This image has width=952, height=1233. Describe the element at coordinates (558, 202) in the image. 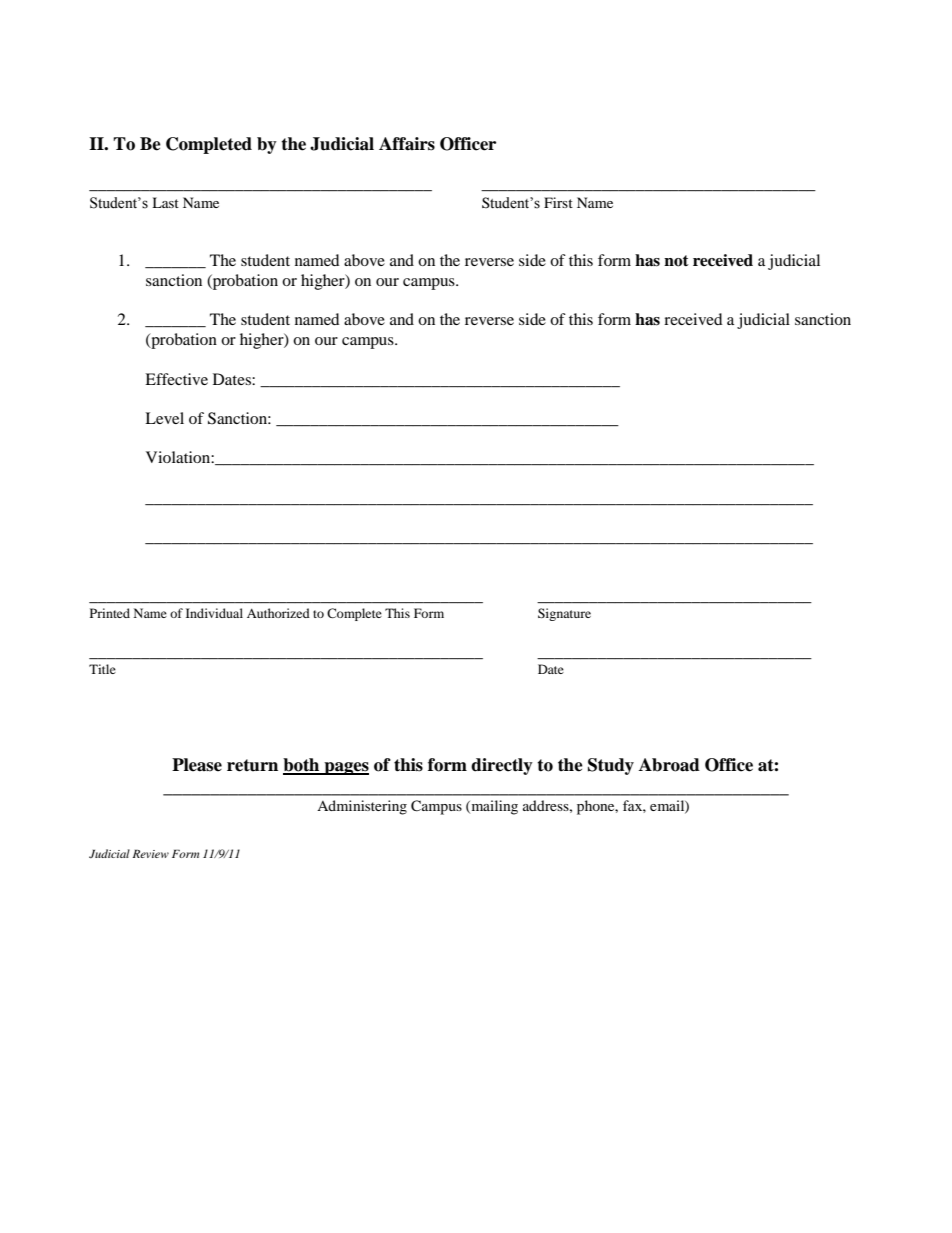

I see `First` at that location.
